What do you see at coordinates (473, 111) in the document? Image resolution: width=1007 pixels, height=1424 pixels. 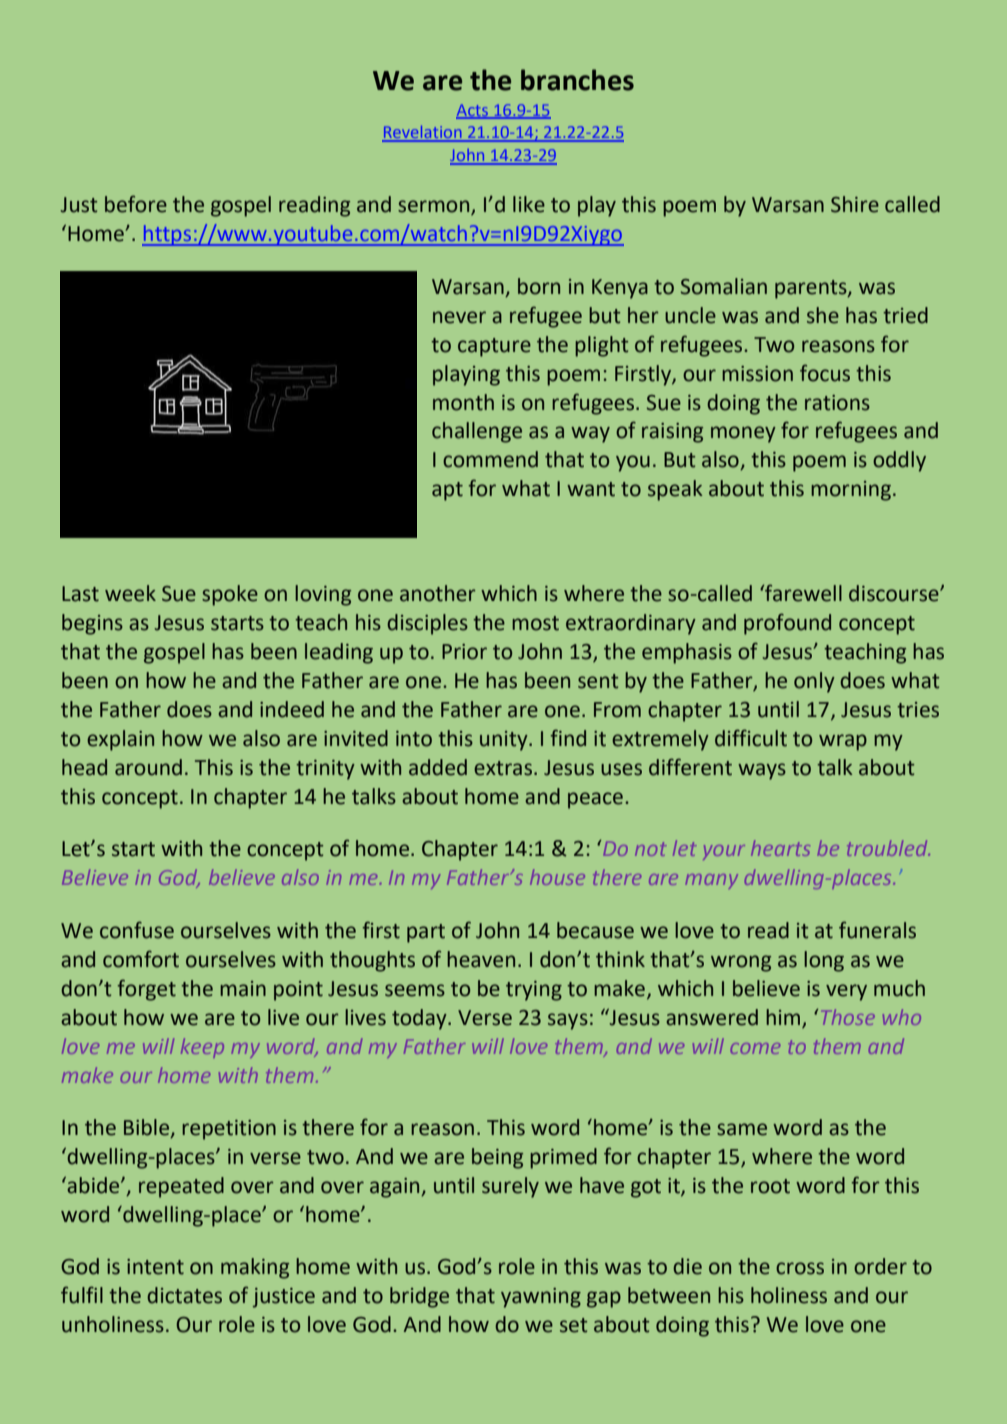 I see `Acts` at bounding box center [473, 111].
